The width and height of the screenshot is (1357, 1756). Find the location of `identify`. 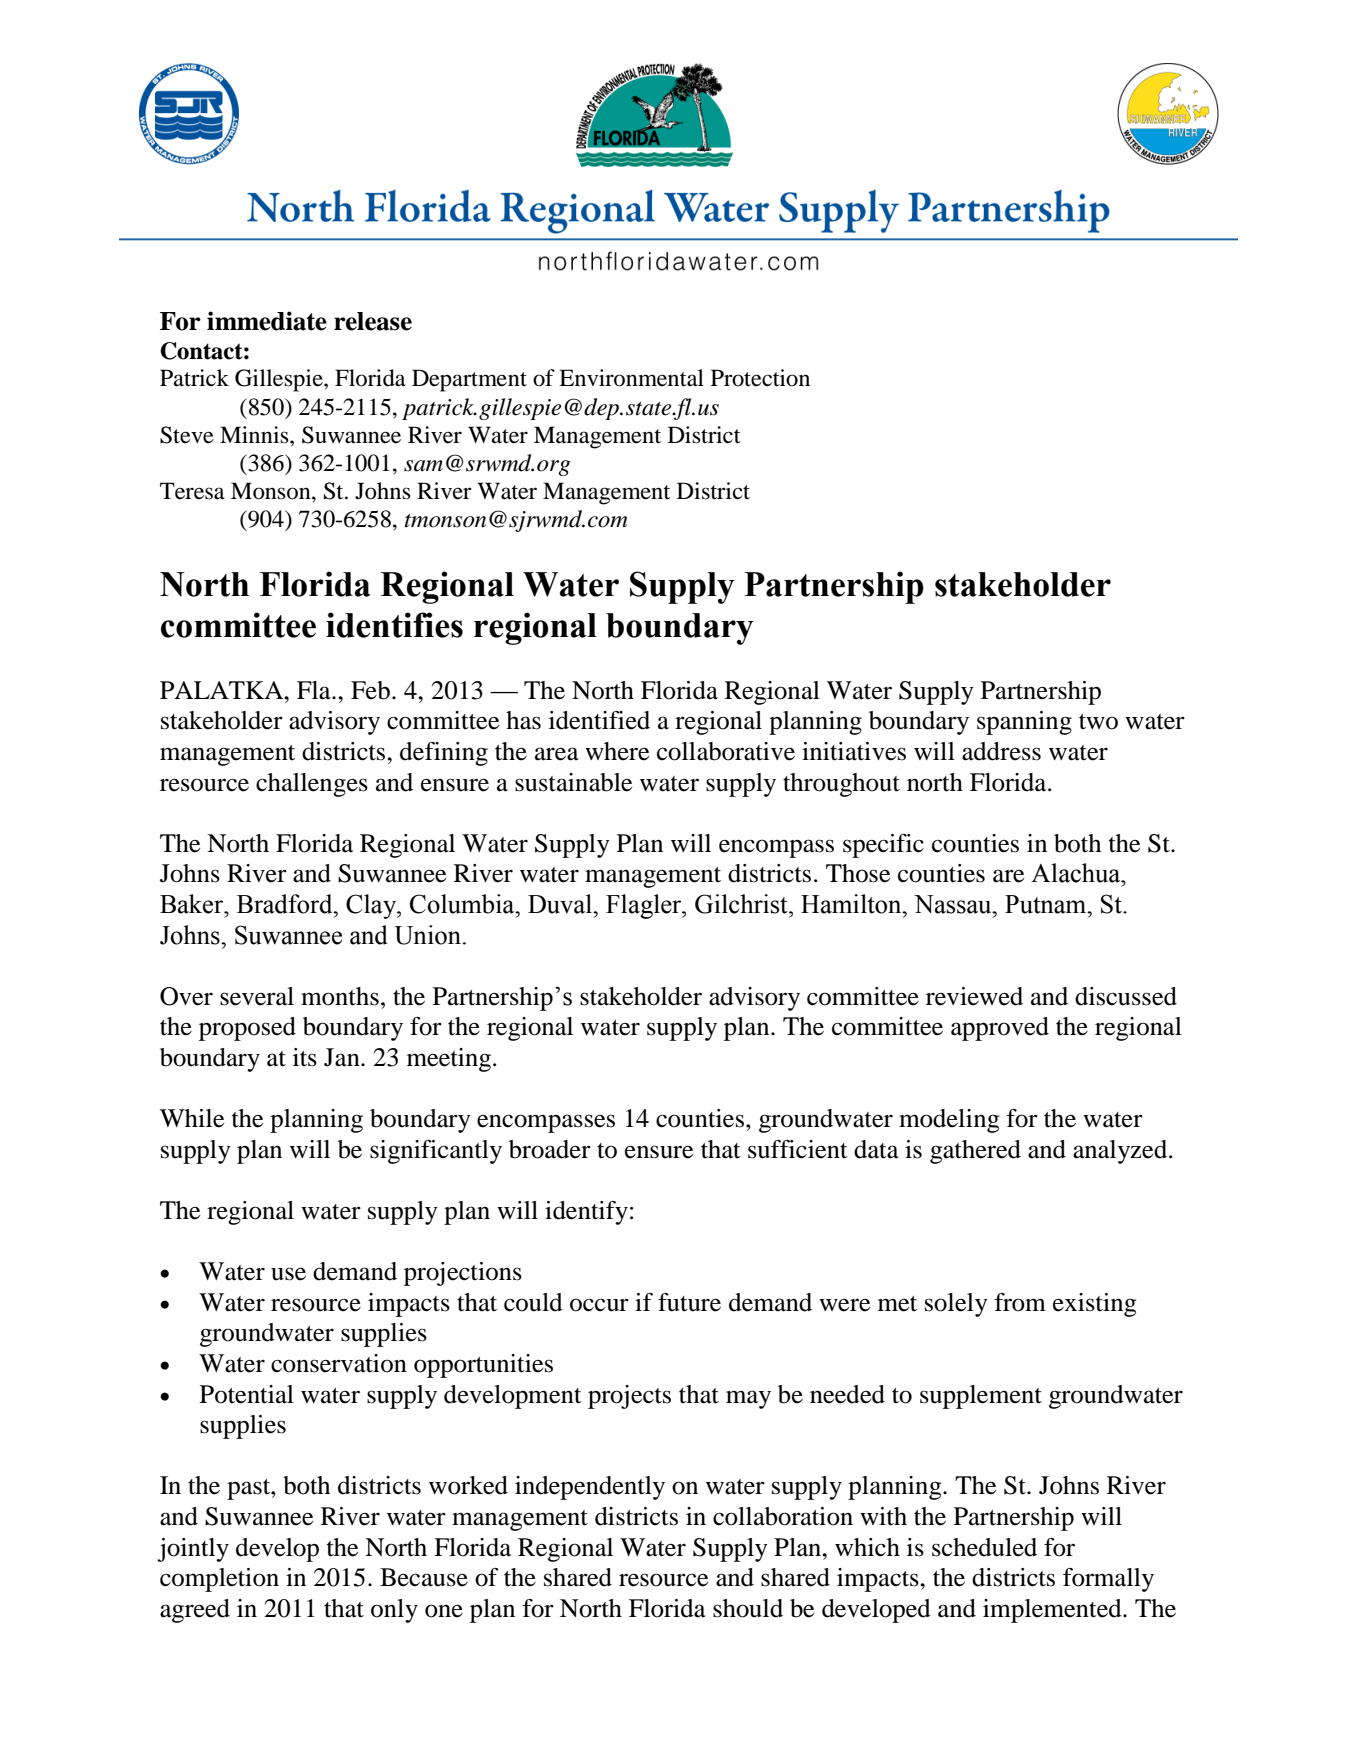

identify is located at coordinates (586, 1213).
